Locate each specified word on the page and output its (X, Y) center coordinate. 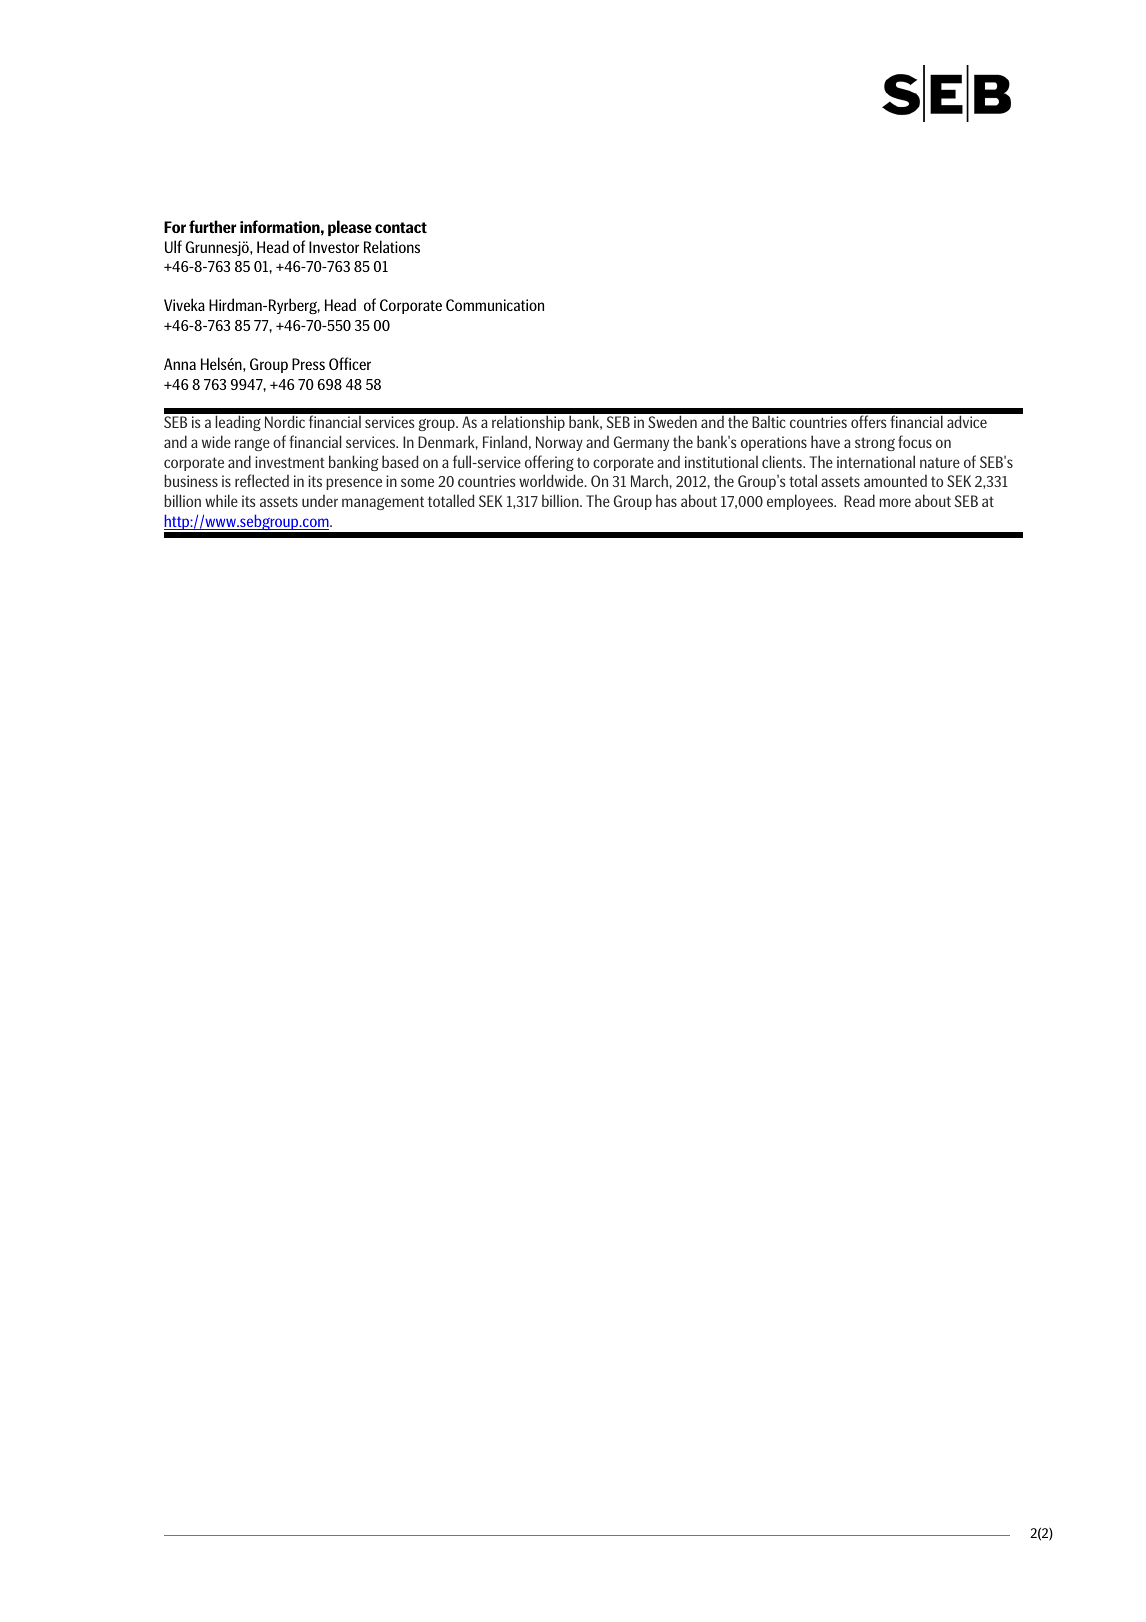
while (221, 500)
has (666, 500)
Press (308, 364)
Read (859, 500)
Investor (334, 247)
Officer (350, 363)
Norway (559, 443)
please (350, 228)
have (825, 441)
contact (401, 227)
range (252, 445)
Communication (495, 305)
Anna (180, 364)
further (212, 226)
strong (875, 444)
